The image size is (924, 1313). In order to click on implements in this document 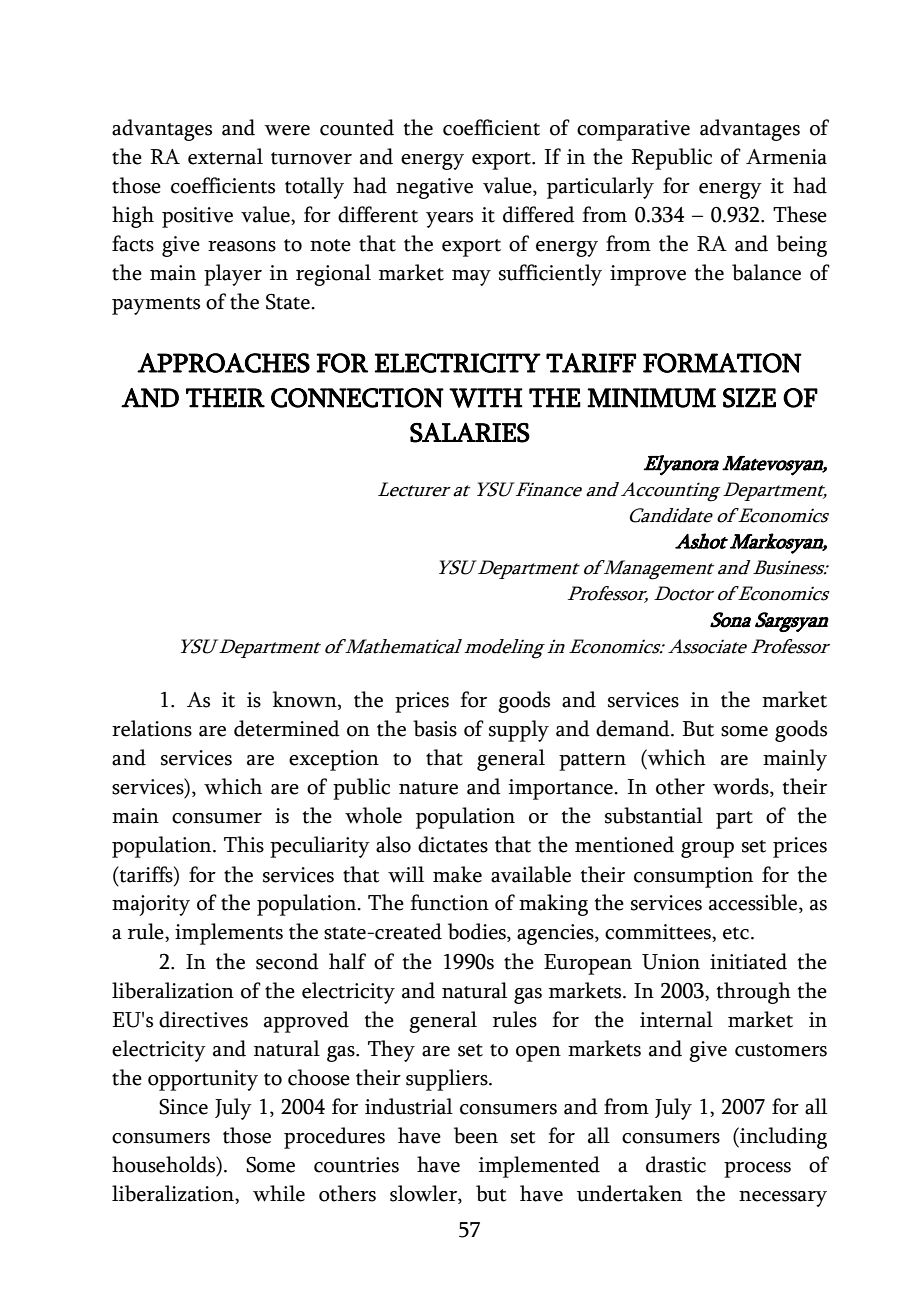, I will do `click(229, 934)`.
